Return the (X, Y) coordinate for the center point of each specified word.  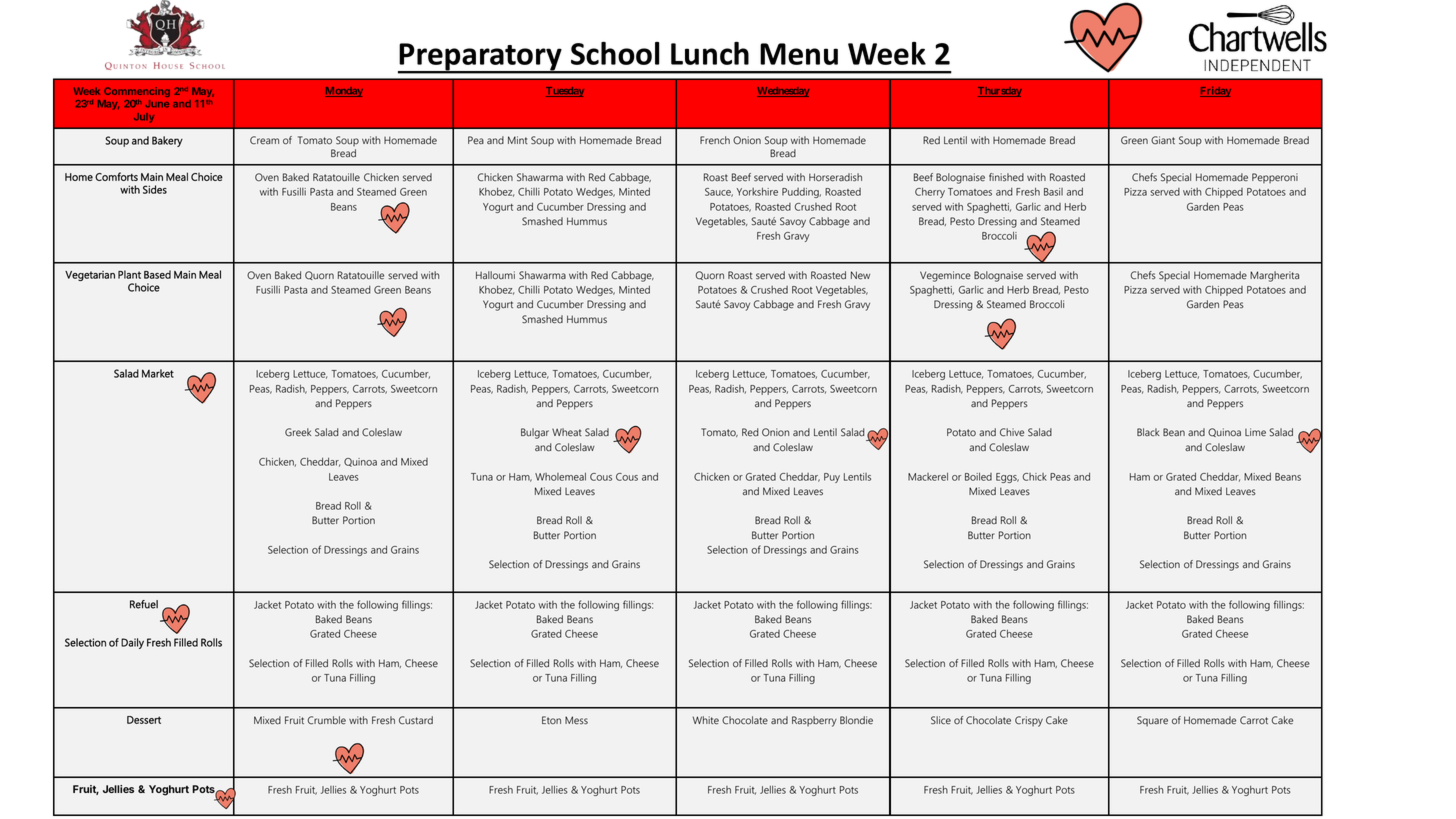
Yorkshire (757, 192)
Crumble (326, 720)
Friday (1215, 92)
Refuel (144, 604)
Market (158, 373)
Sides (155, 189)
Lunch (710, 53)
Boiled (978, 477)
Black (1148, 432)
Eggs (1007, 478)
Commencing (137, 92)
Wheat (567, 432)
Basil (1053, 192)
